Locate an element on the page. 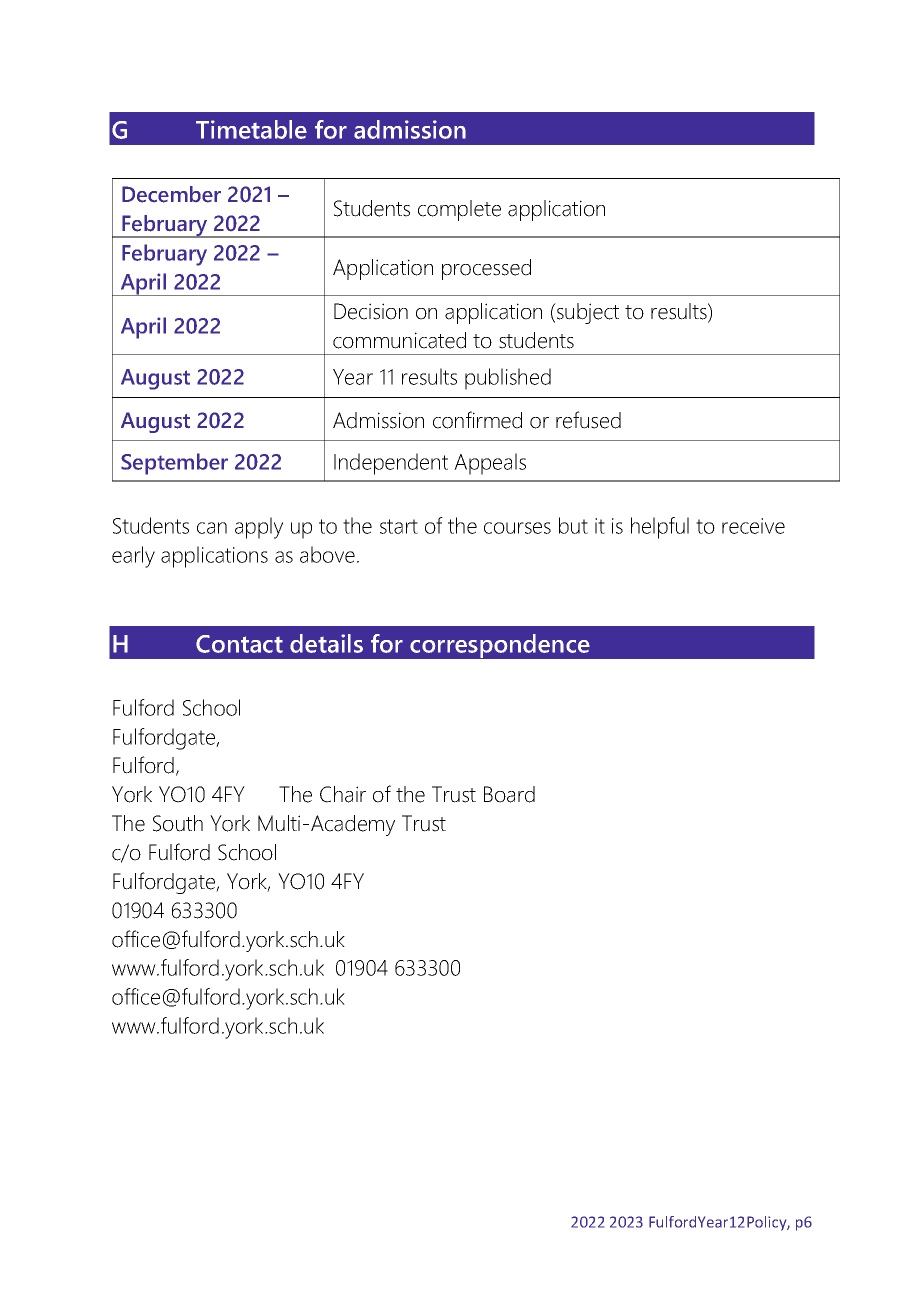  South is located at coordinates (178, 823).
